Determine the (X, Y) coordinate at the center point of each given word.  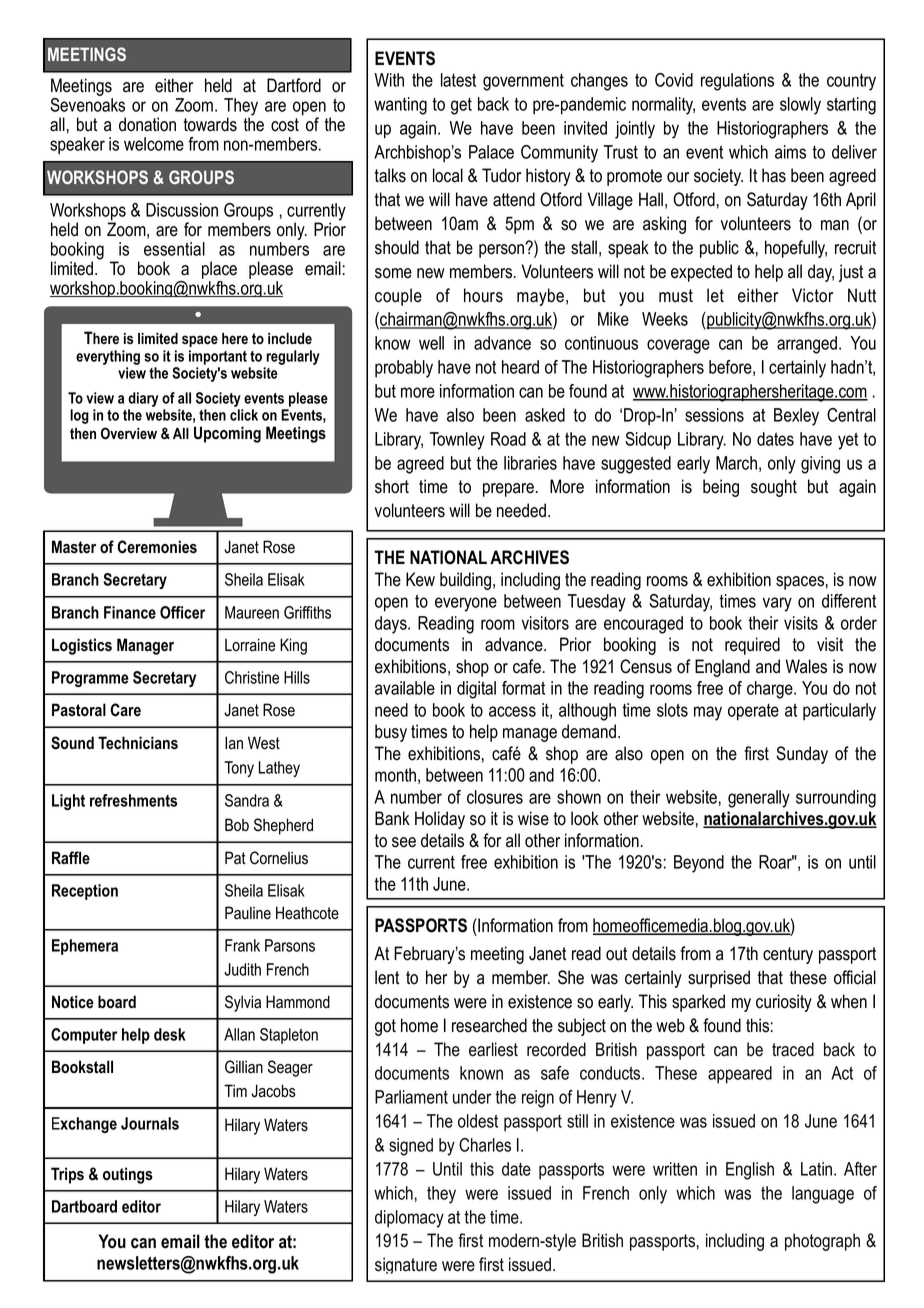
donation (147, 124)
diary (143, 399)
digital (476, 690)
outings (128, 1175)
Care (125, 710)
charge (771, 690)
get (461, 106)
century (788, 955)
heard (520, 367)
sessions (714, 415)
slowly (800, 106)
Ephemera (85, 947)
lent (387, 977)
